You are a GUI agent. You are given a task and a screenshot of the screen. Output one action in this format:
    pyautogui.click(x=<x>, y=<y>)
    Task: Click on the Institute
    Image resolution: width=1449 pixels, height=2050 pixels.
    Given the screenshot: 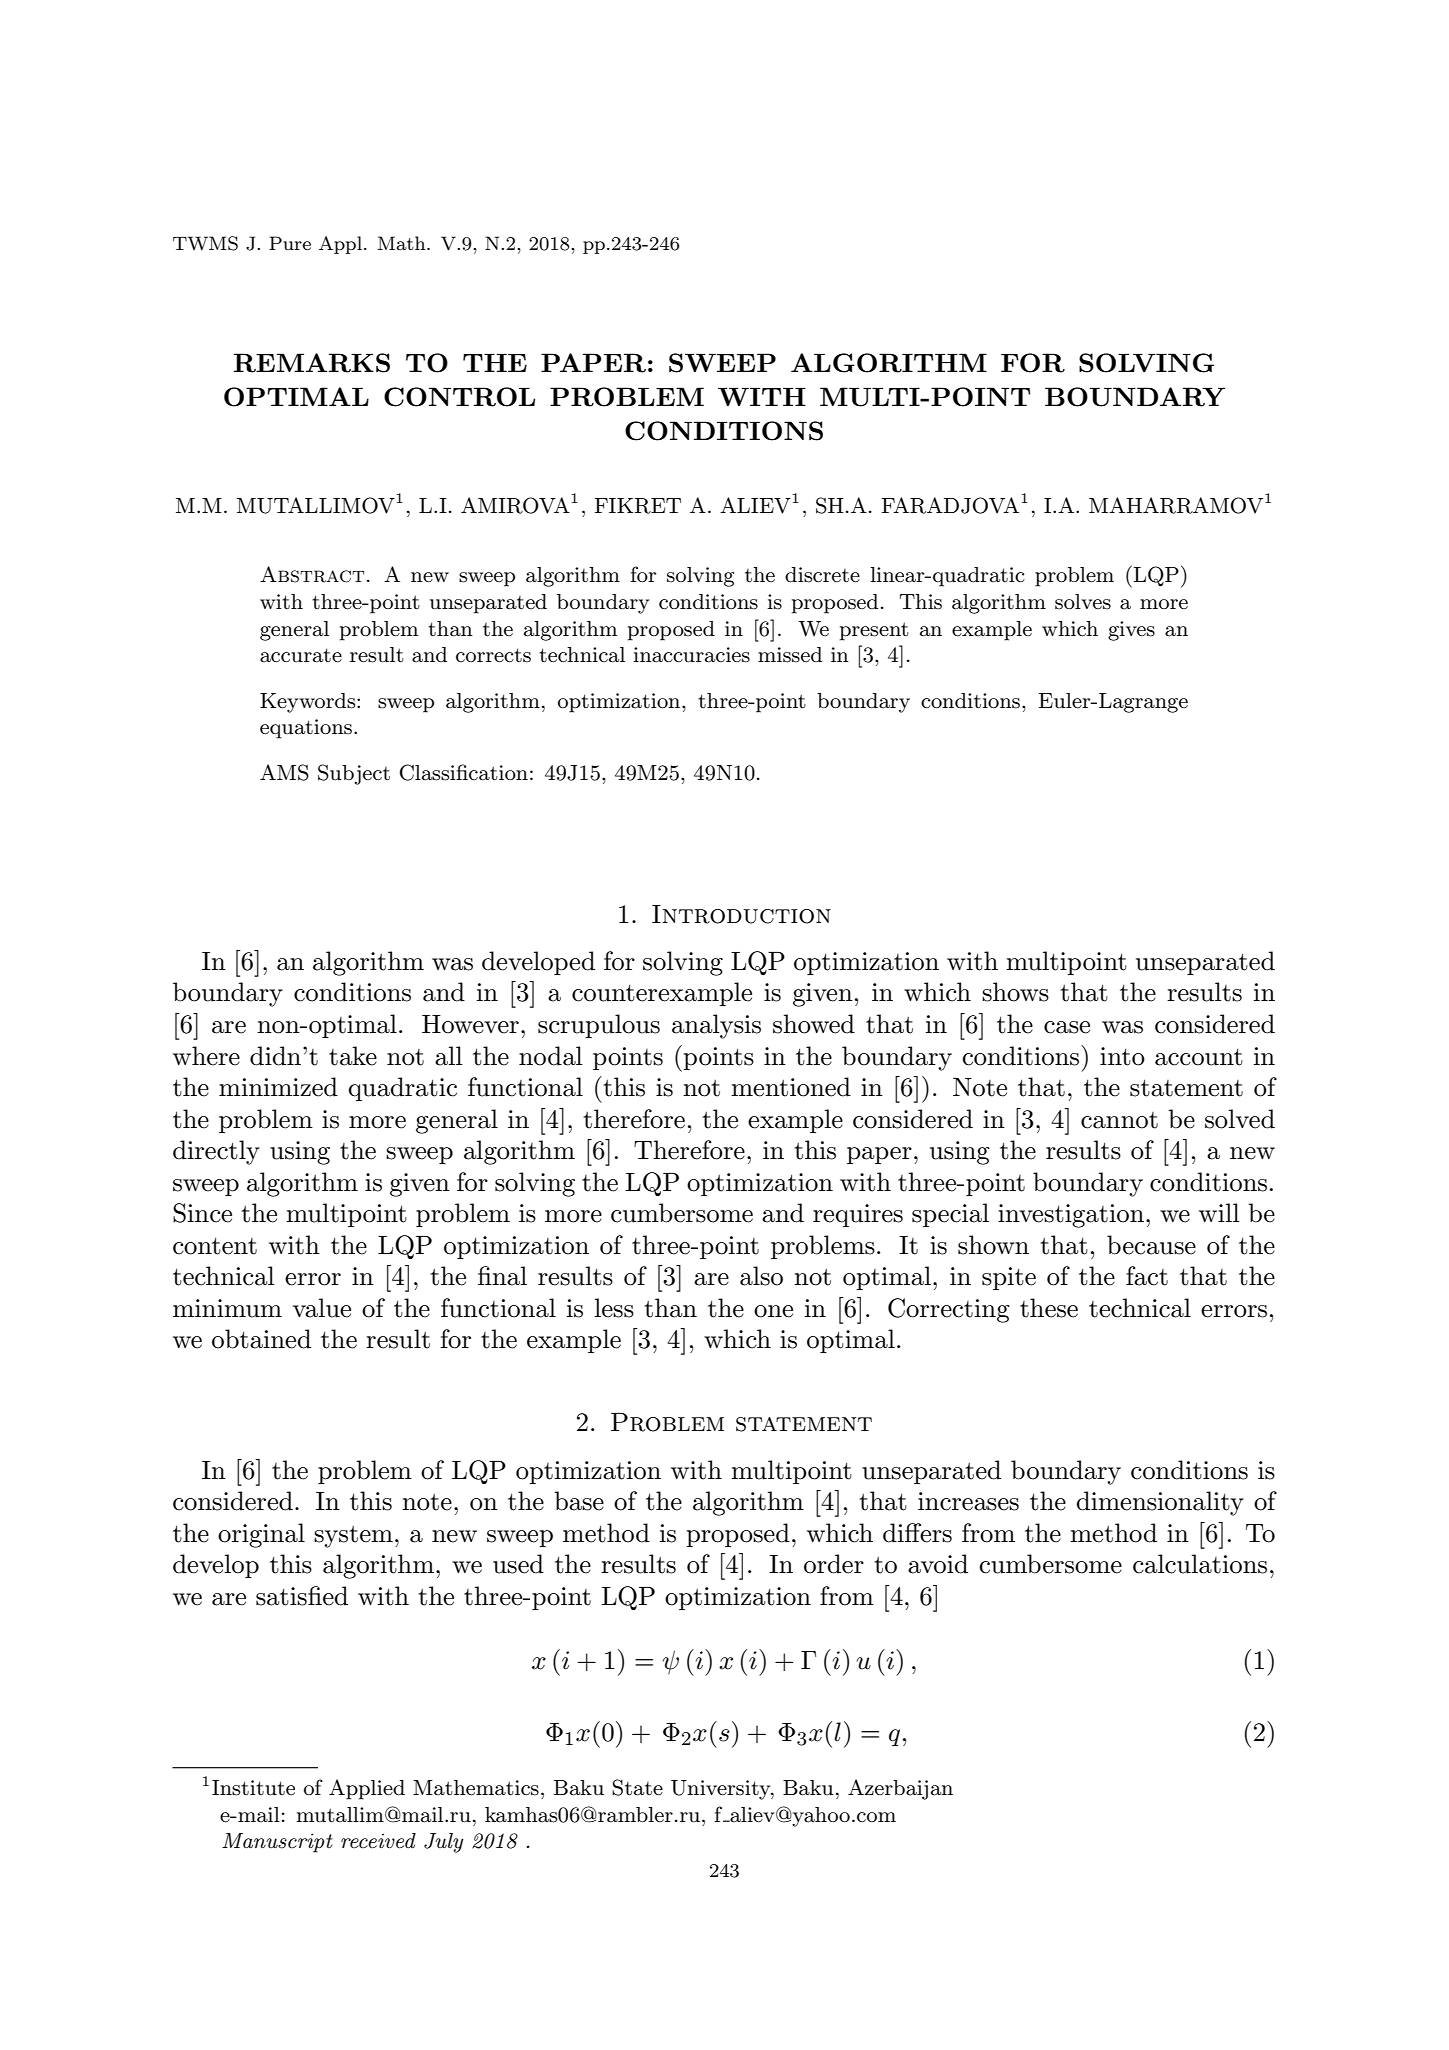 What is the action you would take?
    pyautogui.click(x=253, y=1788)
